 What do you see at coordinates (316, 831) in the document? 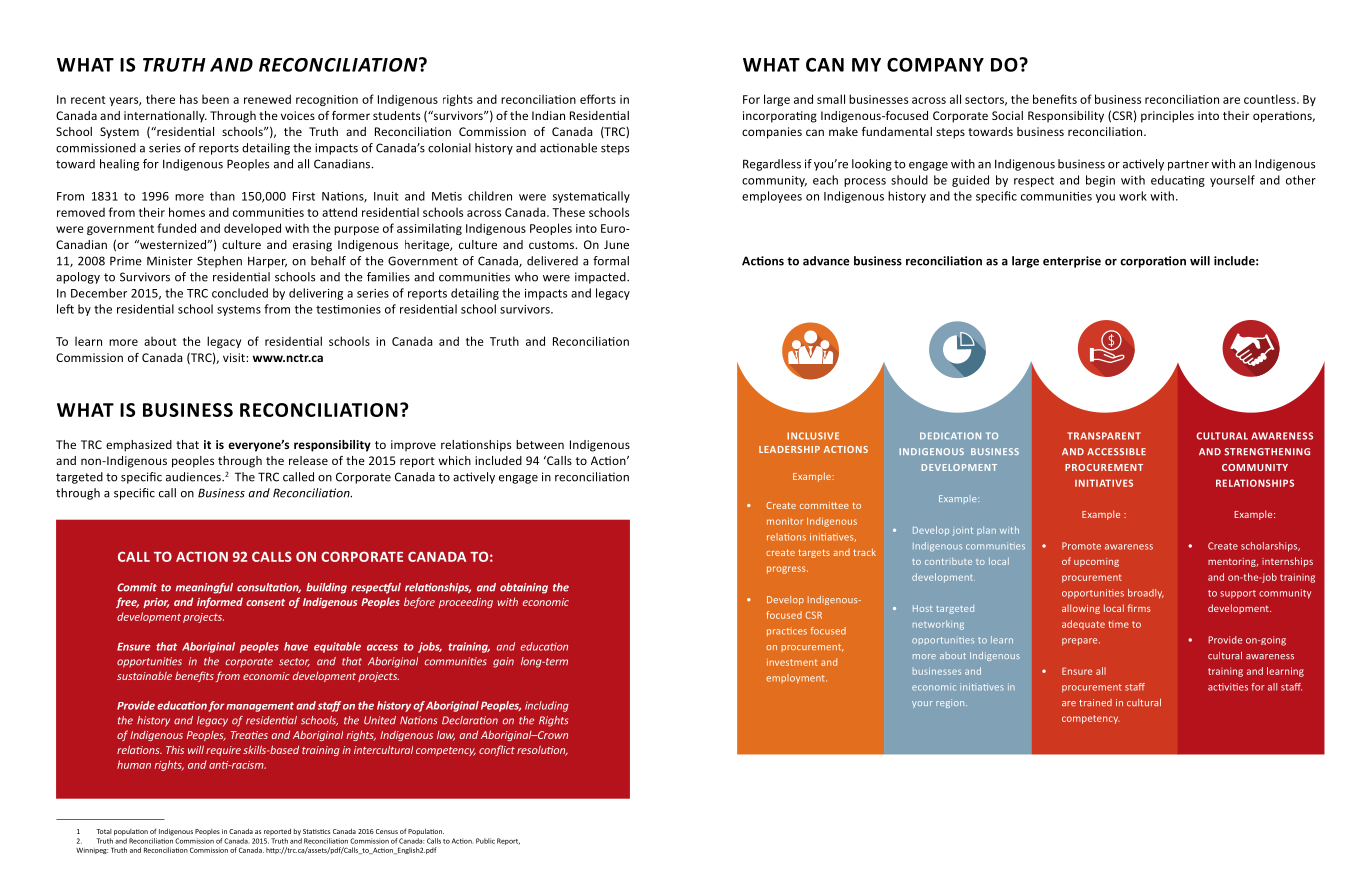
I see `Statistics` at bounding box center [316, 831].
